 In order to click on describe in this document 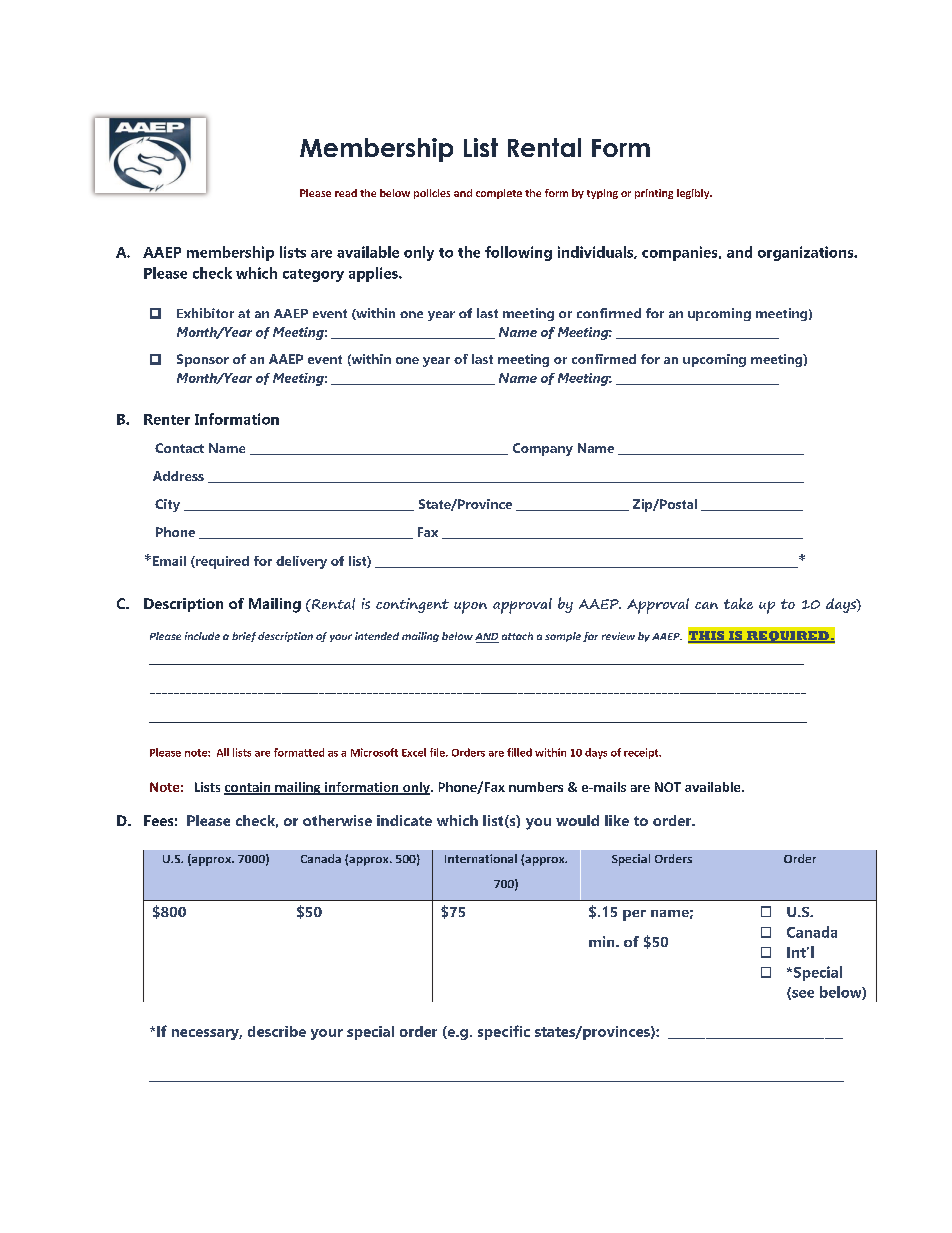, I will do `click(277, 1031)`.
